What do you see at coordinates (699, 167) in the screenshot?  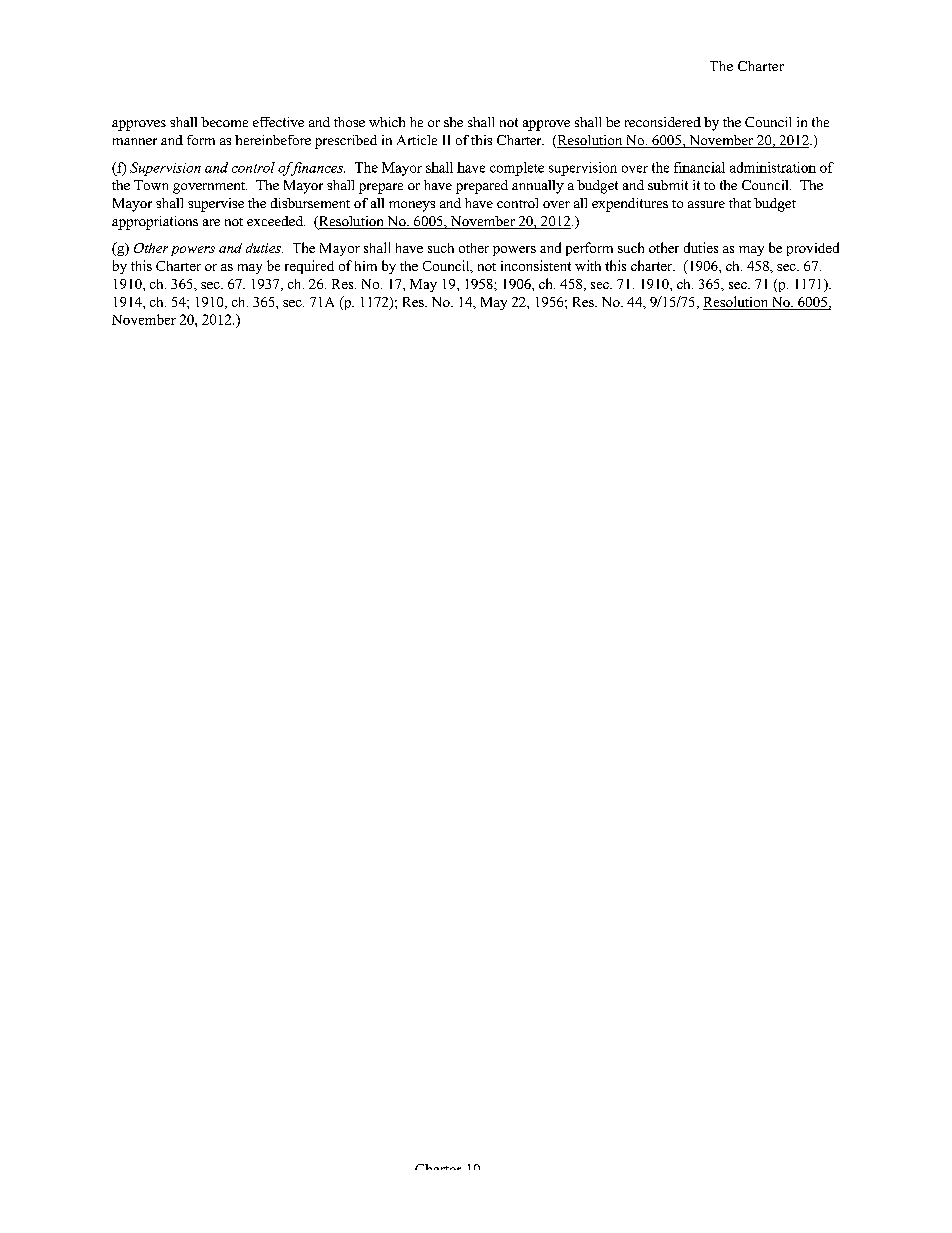 I see `financial` at bounding box center [699, 167].
